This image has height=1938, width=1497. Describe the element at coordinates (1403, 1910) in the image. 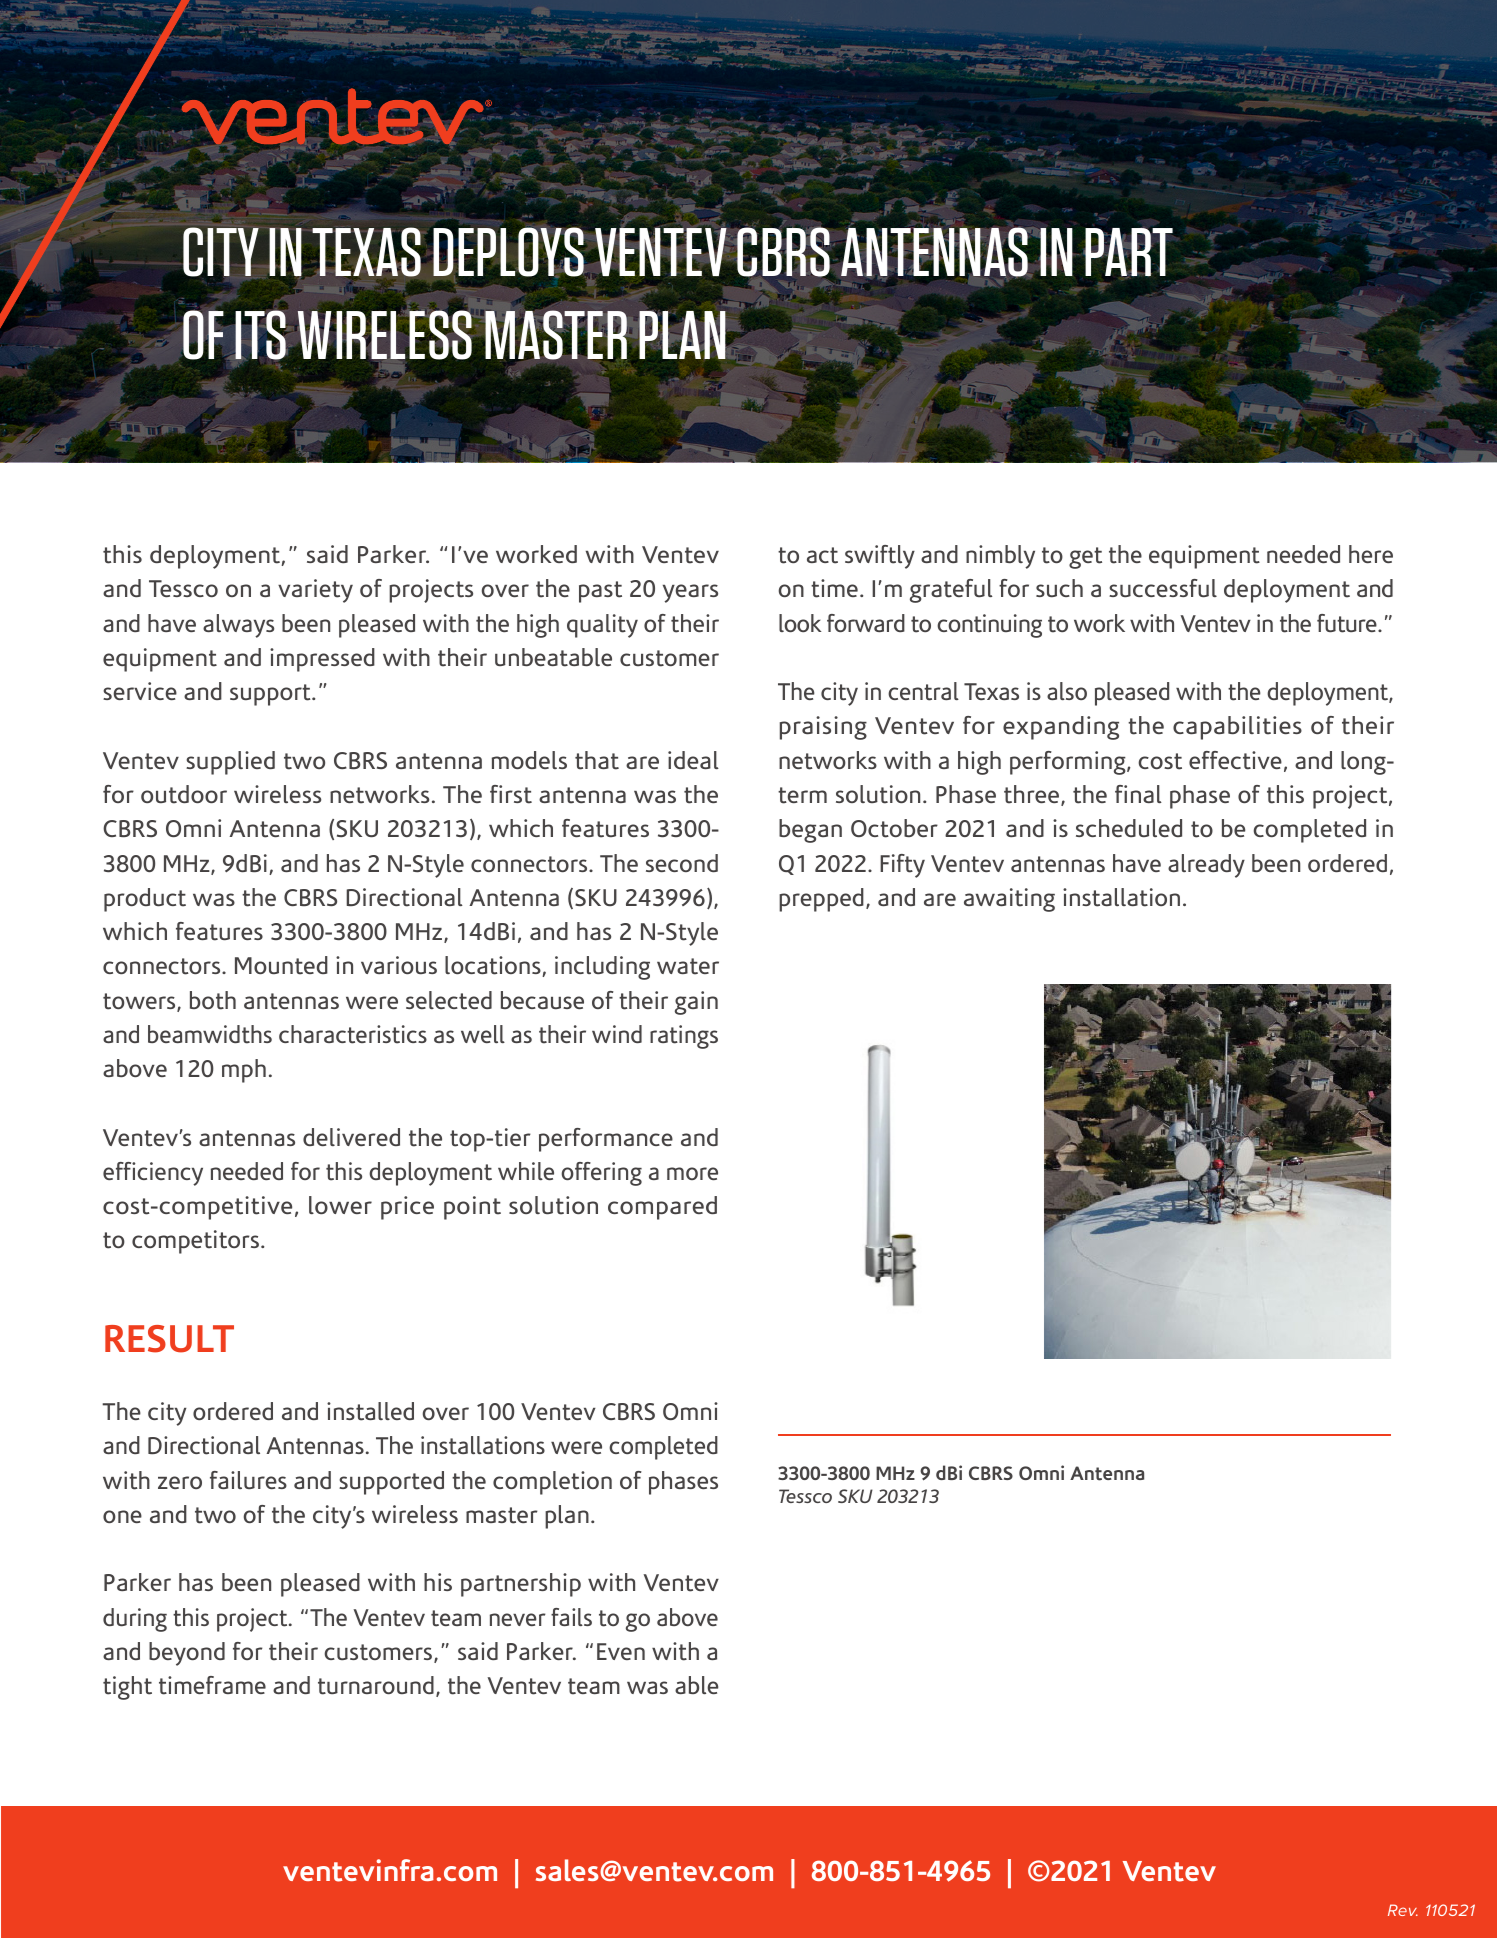

I see `Rev` at that location.
